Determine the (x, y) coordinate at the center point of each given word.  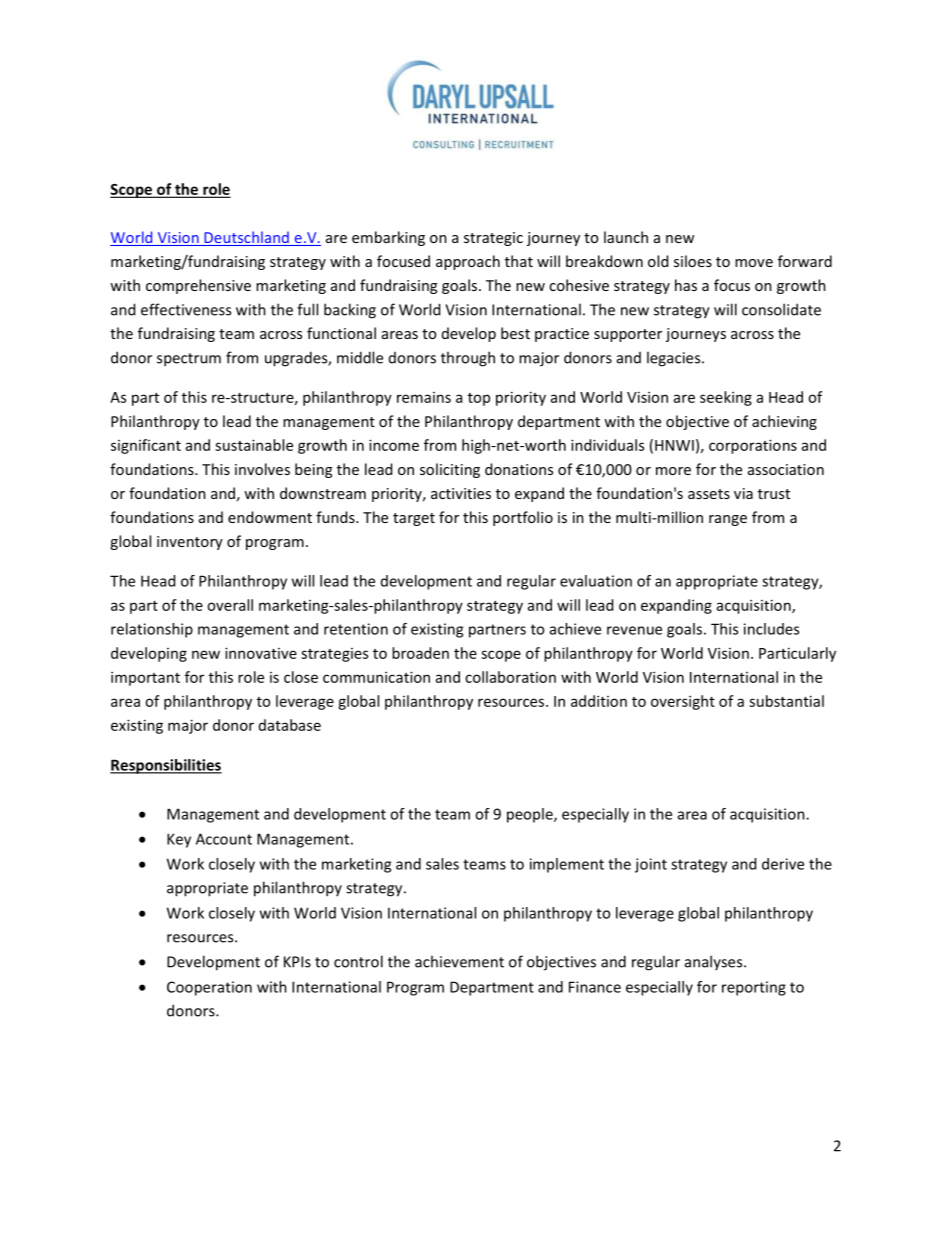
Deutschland (246, 238)
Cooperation (209, 988)
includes (771, 629)
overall (230, 605)
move (754, 263)
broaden (420, 653)
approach (468, 262)
